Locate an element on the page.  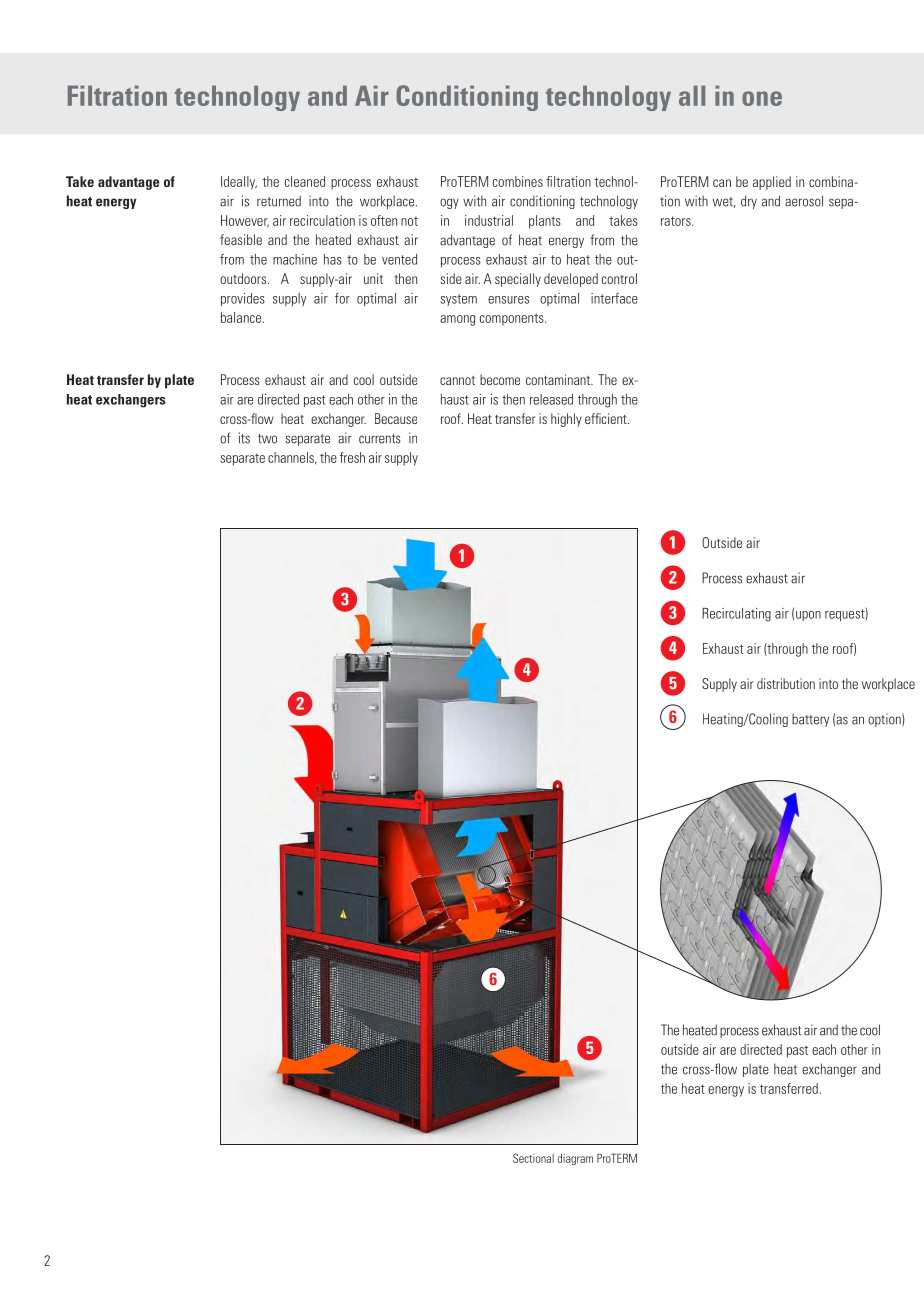
plants is located at coordinates (545, 222).
